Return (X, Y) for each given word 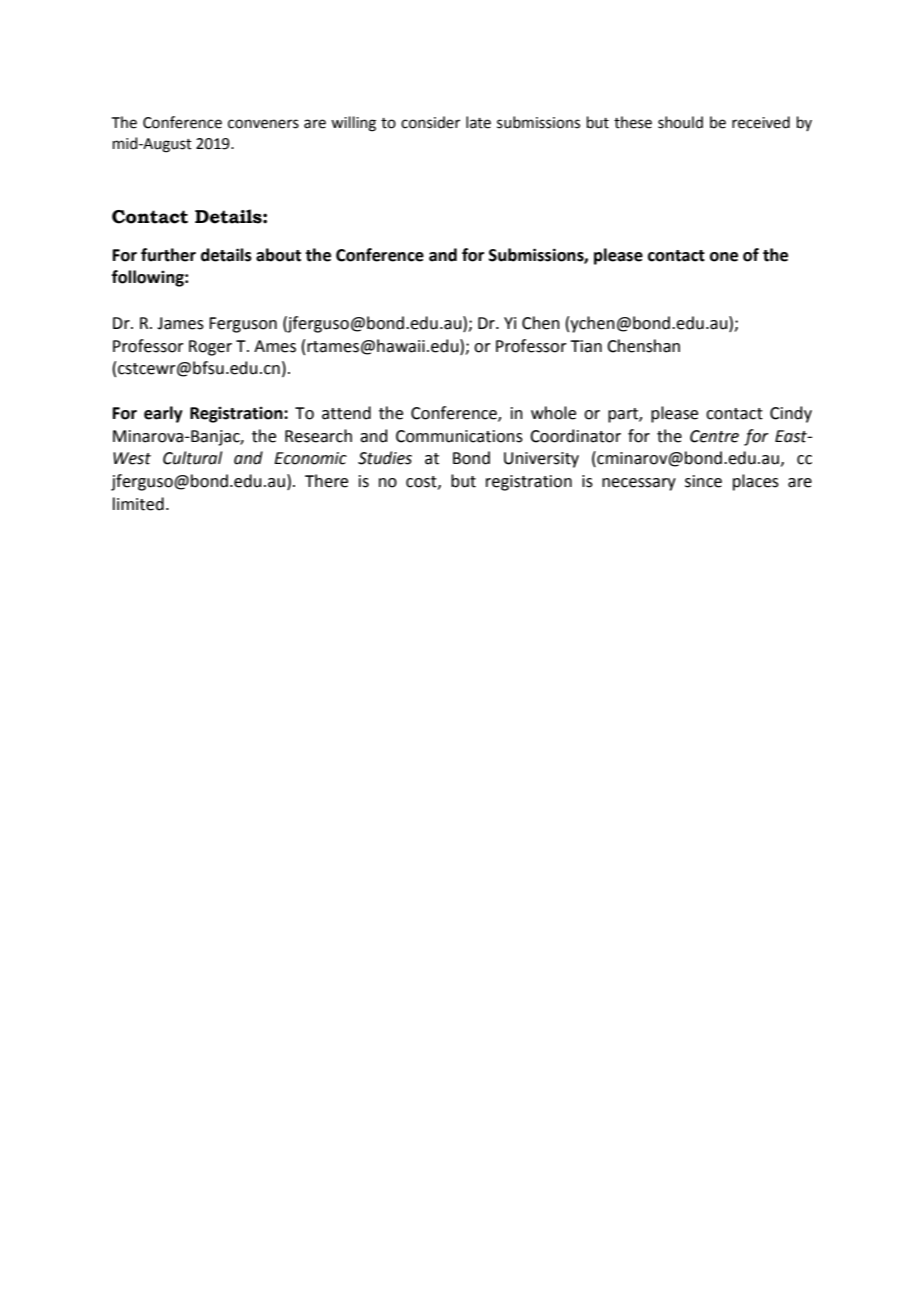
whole (553, 413)
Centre (714, 436)
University (541, 460)
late (478, 122)
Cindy (791, 414)
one (724, 257)
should (680, 122)
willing (353, 124)
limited (138, 504)
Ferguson (243, 325)
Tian (586, 346)
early (163, 414)
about (278, 255)
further (168, 255)
